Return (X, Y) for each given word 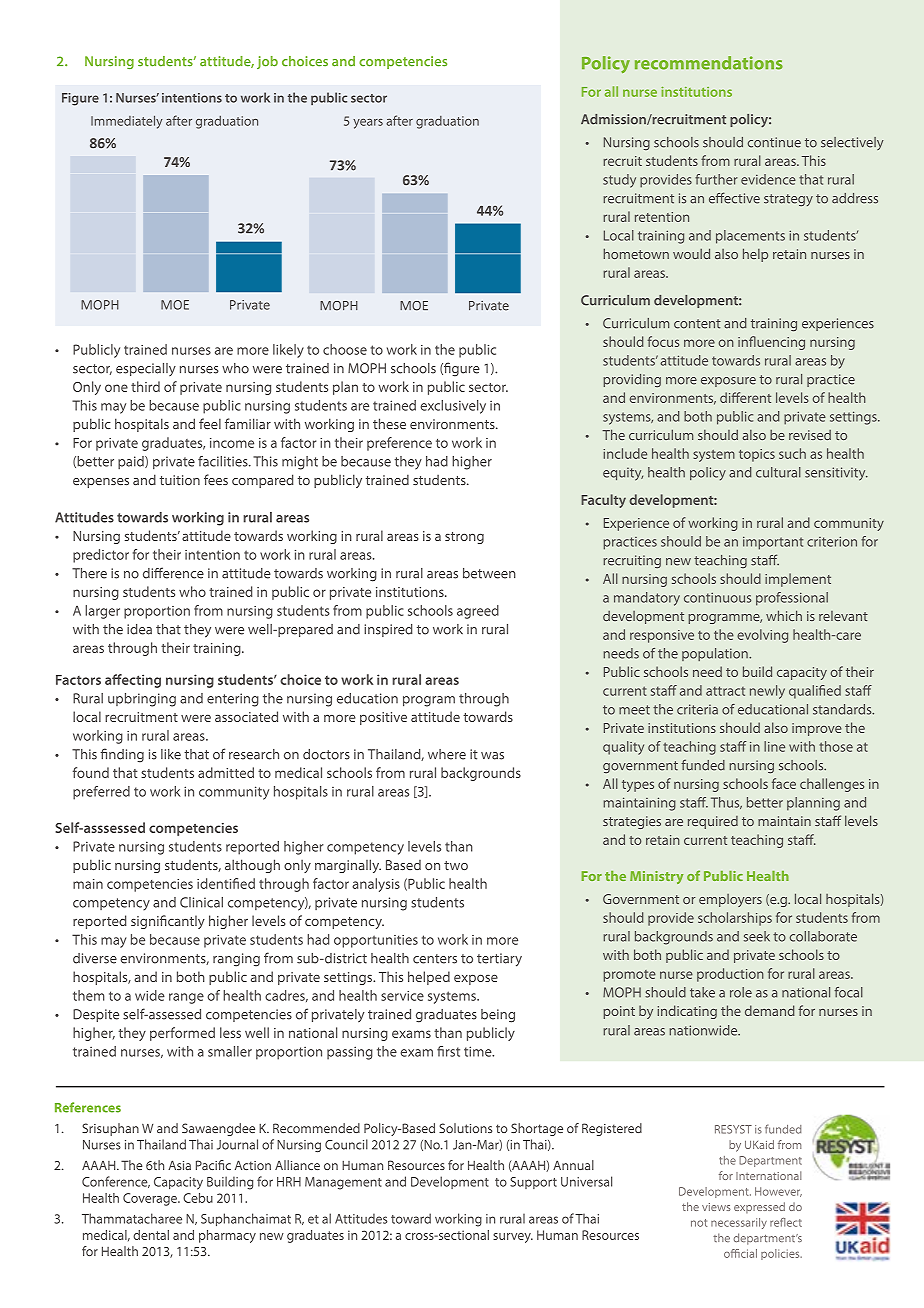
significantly (168, 922)
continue (774, 142)
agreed (478, 612)
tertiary (499, 960)
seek (757, 936)
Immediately (127, 122)
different (745, 397)
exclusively (453, 407)
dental (151, 1235)
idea (139, 629)
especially (146, 369)
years (368, 124)
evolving (762, 636)
